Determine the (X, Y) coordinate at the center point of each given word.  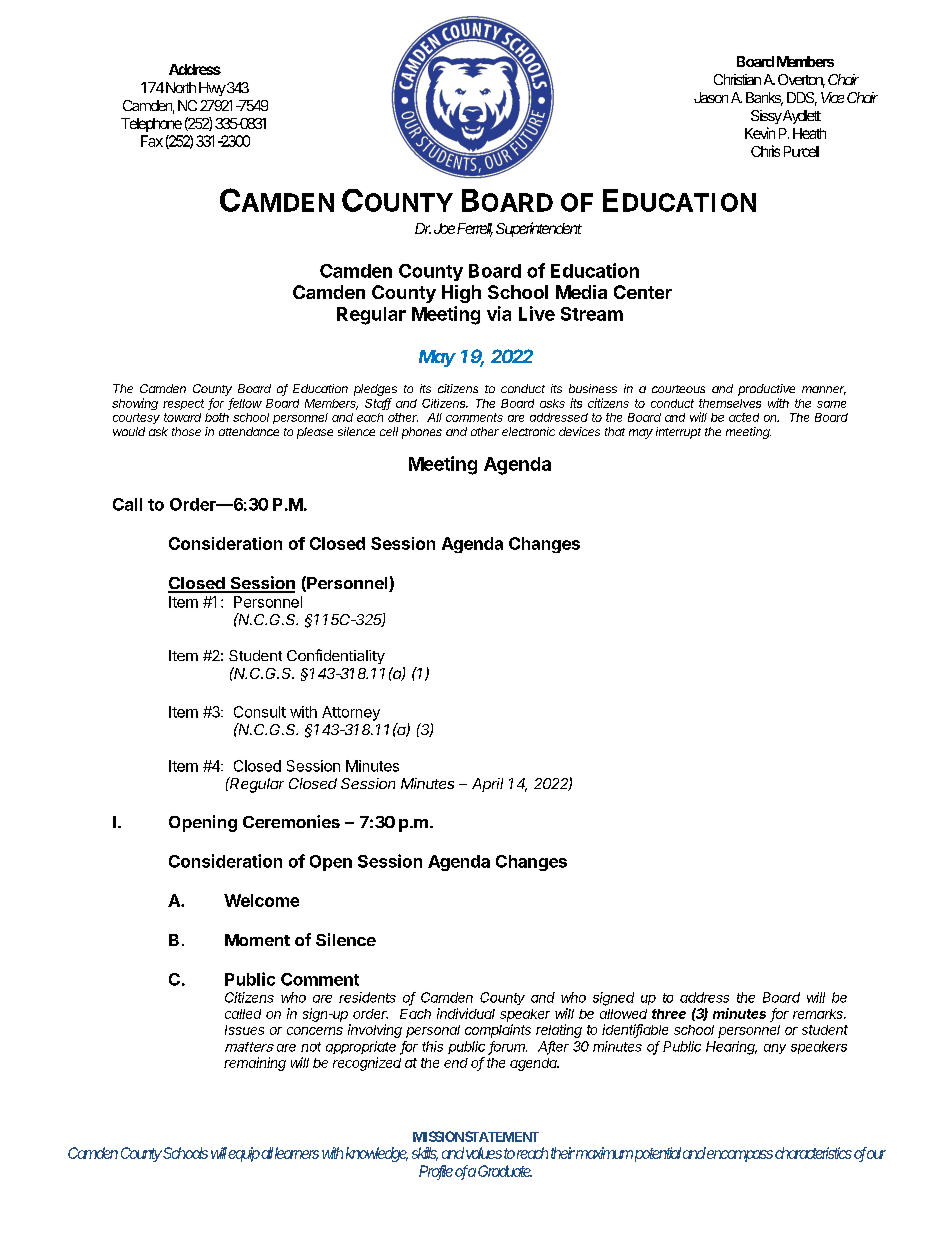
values (484, 1153)
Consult (260, 712)
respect (183, 404)
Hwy (212, 89)
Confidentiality (336, 656)
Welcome (261, 900)
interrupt (678, 433)
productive (766, 390)
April (487, 785)
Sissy (766, 117)
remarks (819, 1014)
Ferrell (475, 230)
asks (552, 403)
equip (244, 1154)
